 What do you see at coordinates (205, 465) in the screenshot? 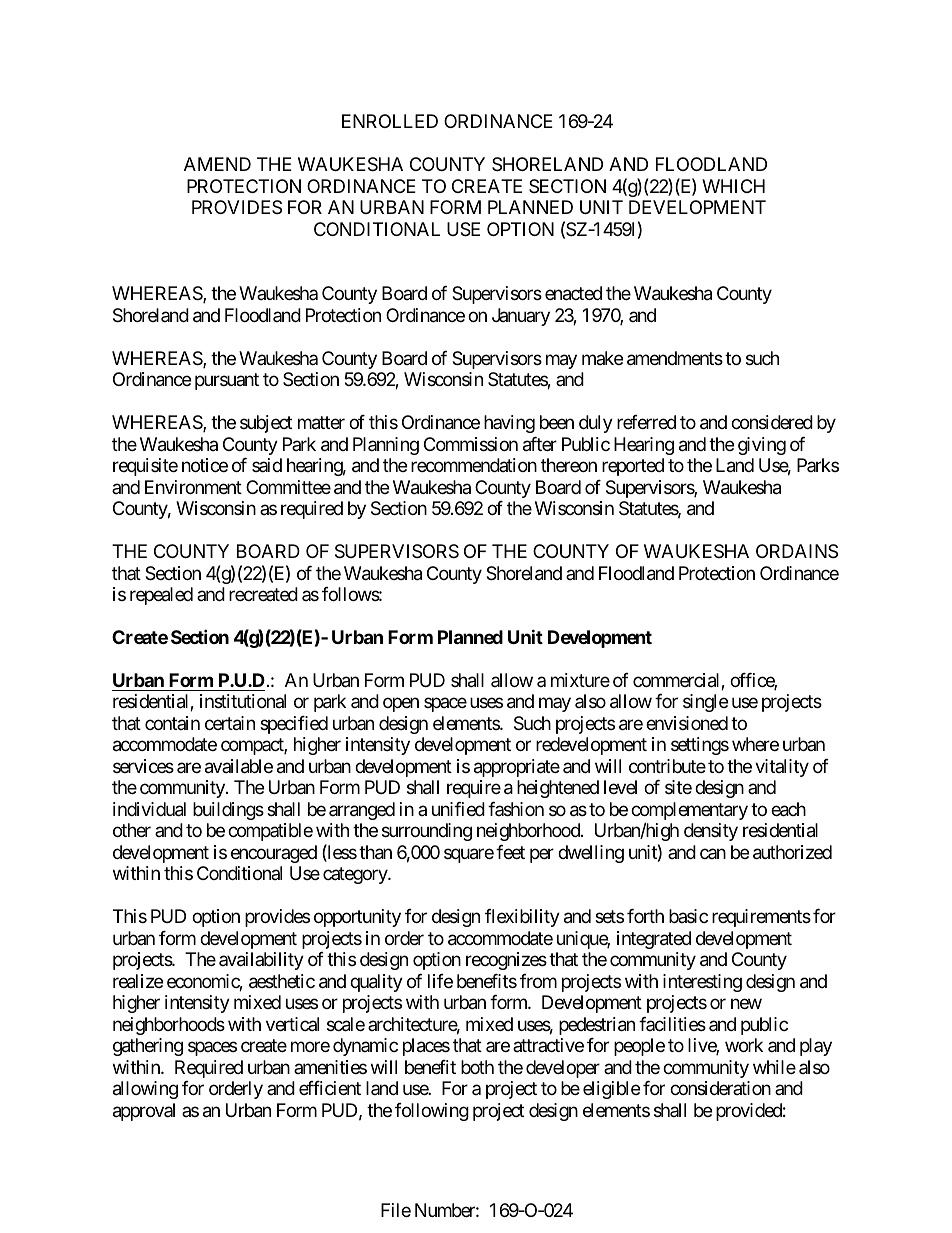
I see `notice` at bounding box center [205, 465].
